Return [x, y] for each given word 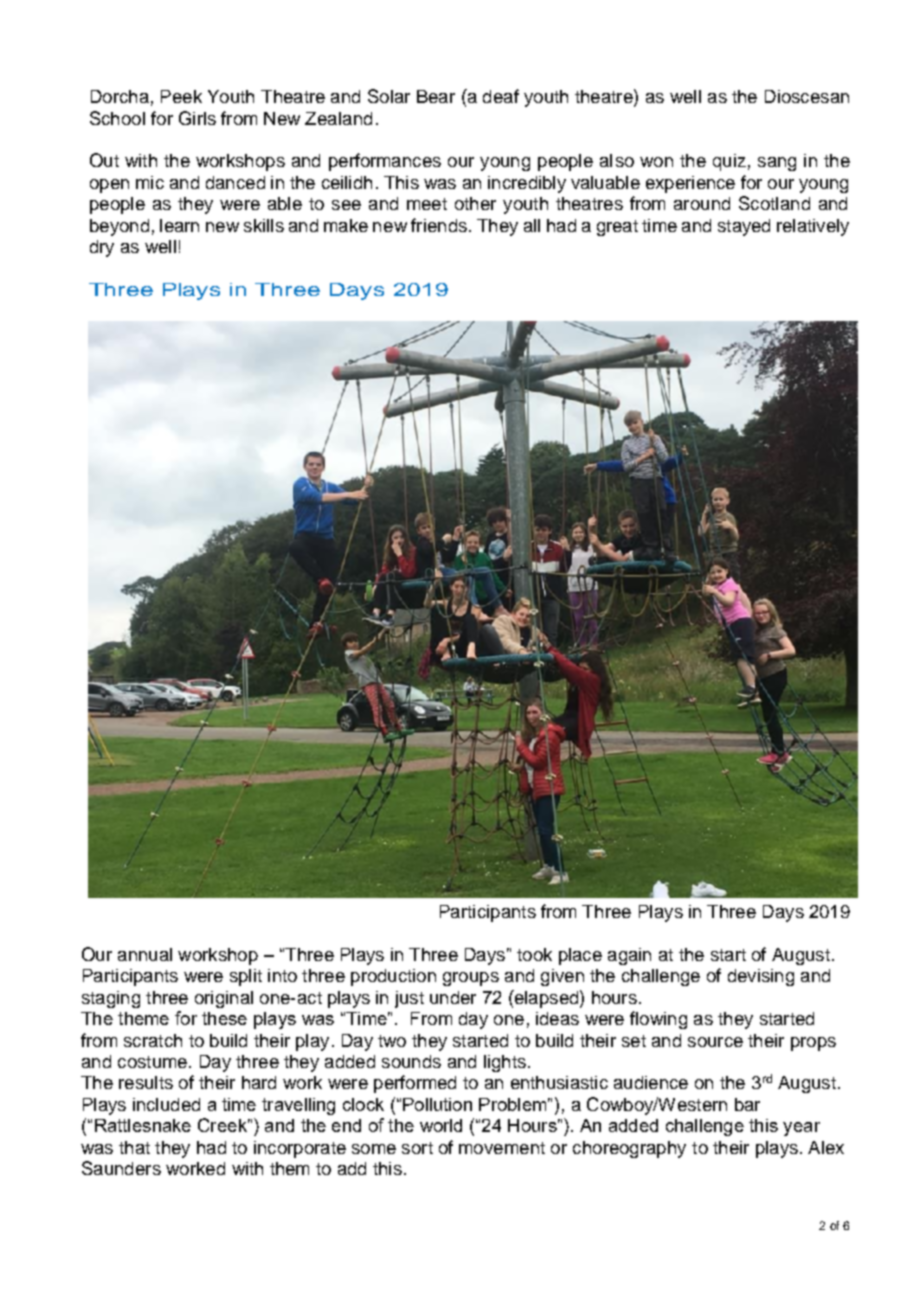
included [166, 1104]
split [246, 977]
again [629, 956]
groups [471, 979]
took [534, 954]
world [441, 1125]
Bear [436, 96]
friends [439, 225]
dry [102, 248]
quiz [729, 162]
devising [761, 977]
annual [145, 954]
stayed [744, 227]
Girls [197, 118]
